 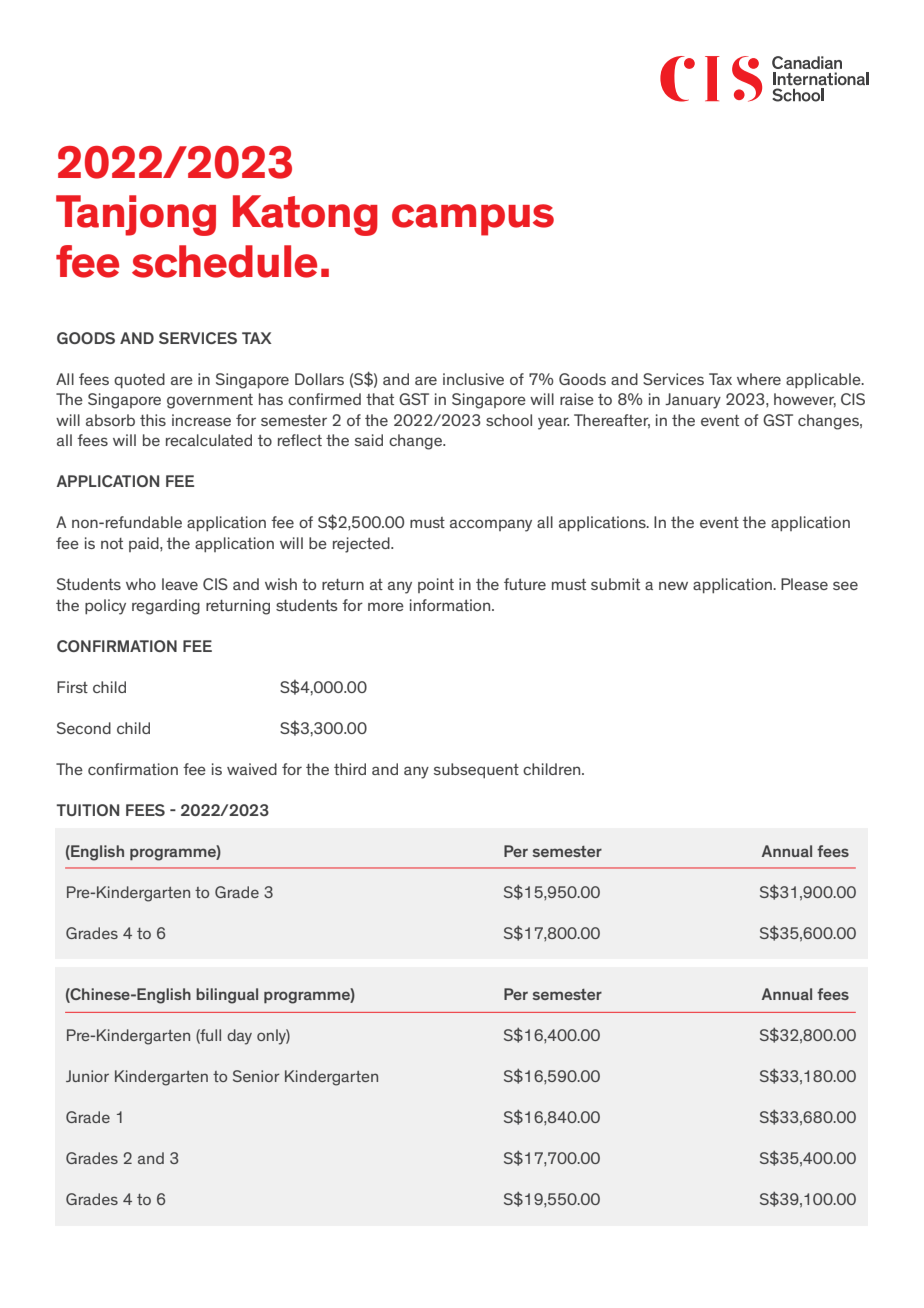 I want to click on information, so click(x=451, y=605).
